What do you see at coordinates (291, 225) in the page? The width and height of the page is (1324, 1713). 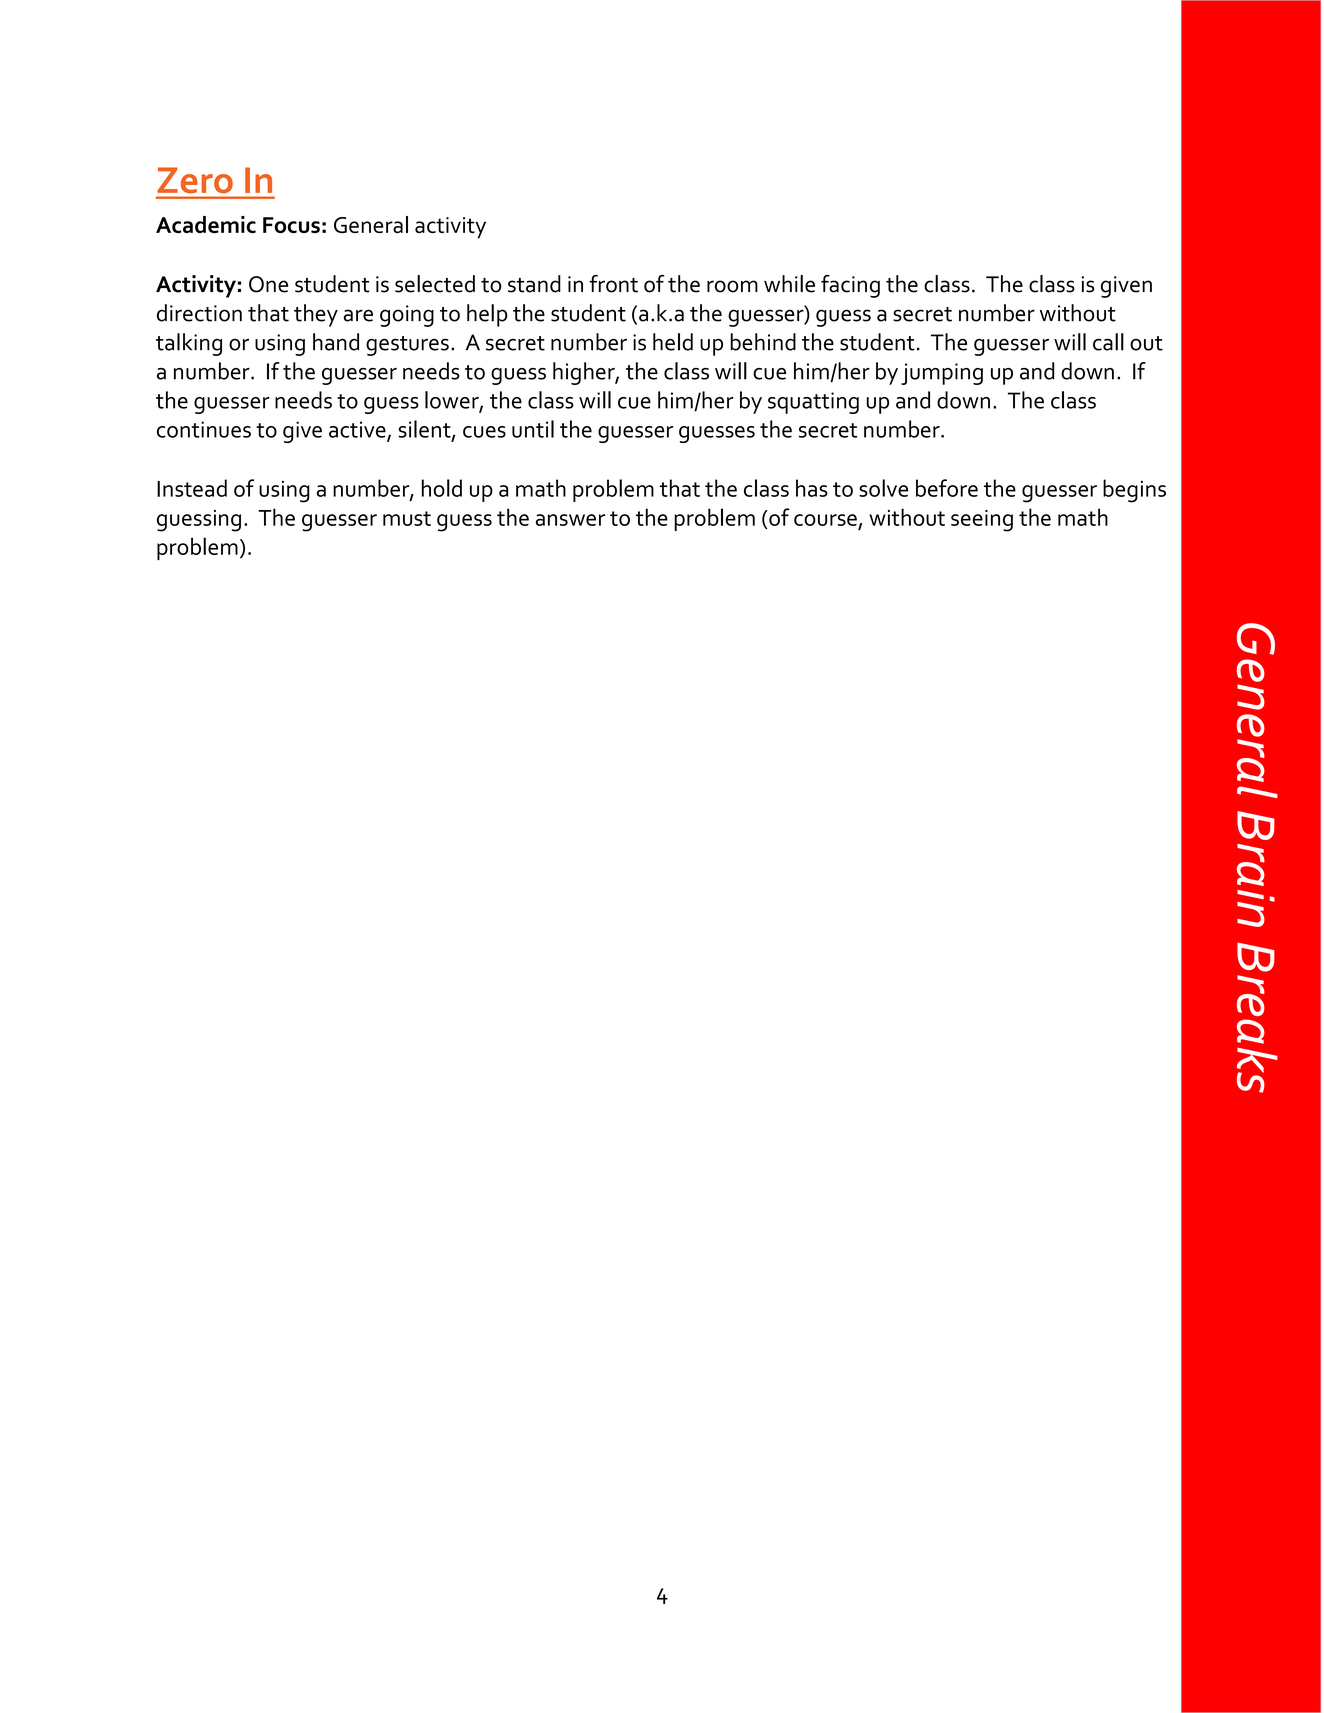 I see `Focus` at bounding box center [291, 225].
